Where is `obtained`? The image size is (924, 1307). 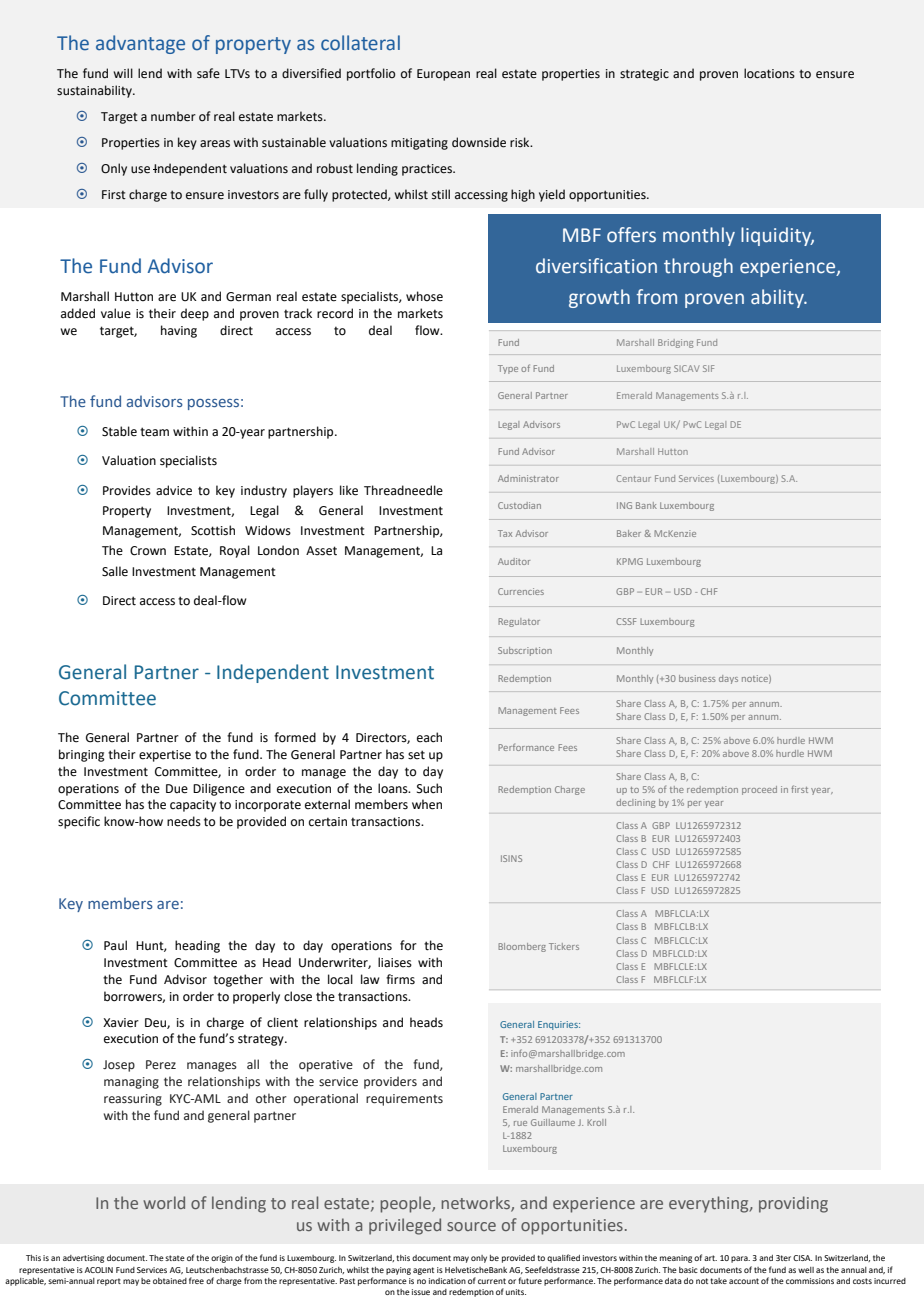
obtained is located at coordinates (170, 1281).
